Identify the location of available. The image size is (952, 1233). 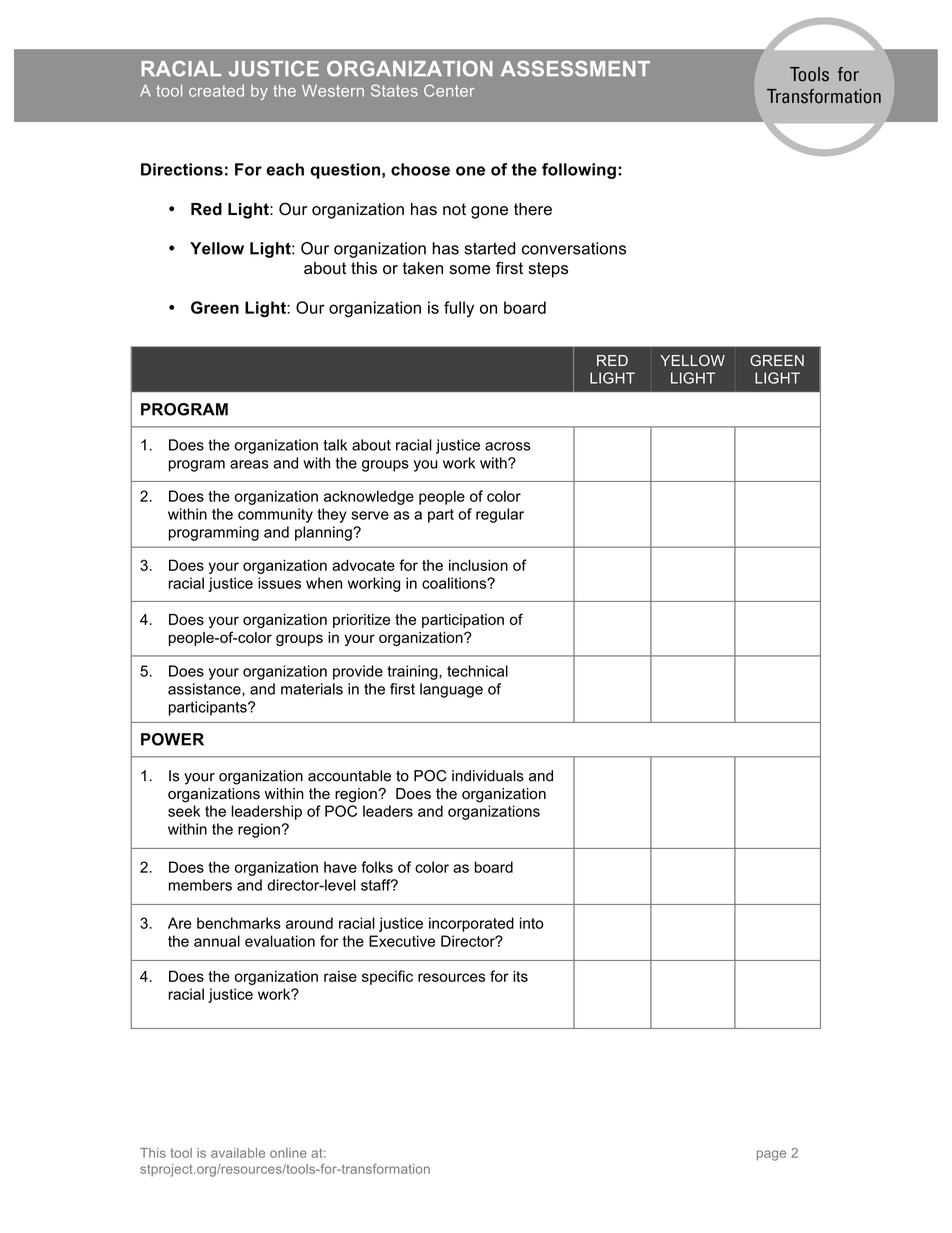
(238, 1153).
